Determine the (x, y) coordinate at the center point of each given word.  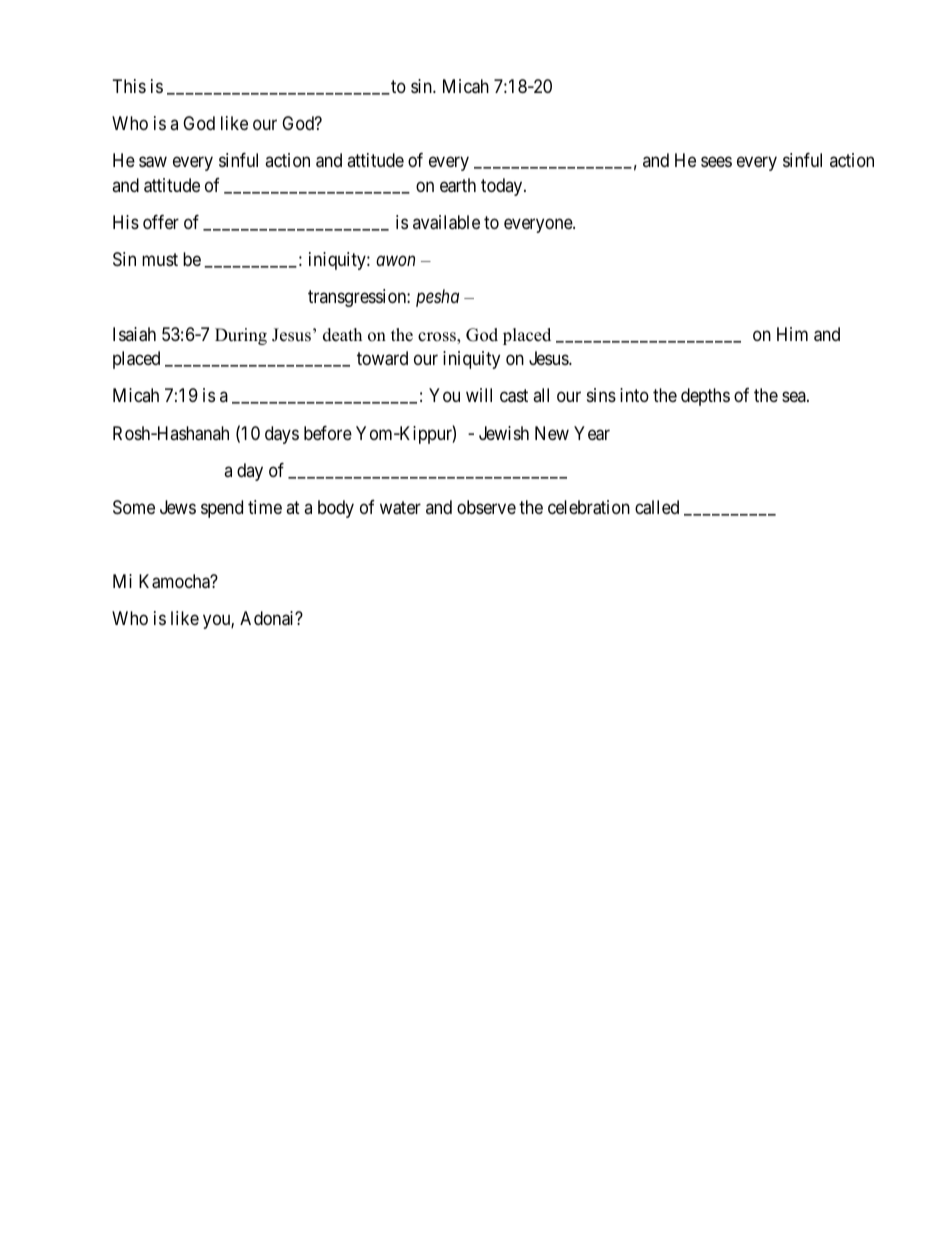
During (241, 336)
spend (222, 509)
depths (705, 397)
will (479, 395)
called (657, 507)
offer (161, 222)
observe (486, 507)
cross (438, 338)
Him (792, 334)
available (446, 222)
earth (458, 185)
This (129, 86)
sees (716, 162)
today (503, 187)
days (282, 435)
